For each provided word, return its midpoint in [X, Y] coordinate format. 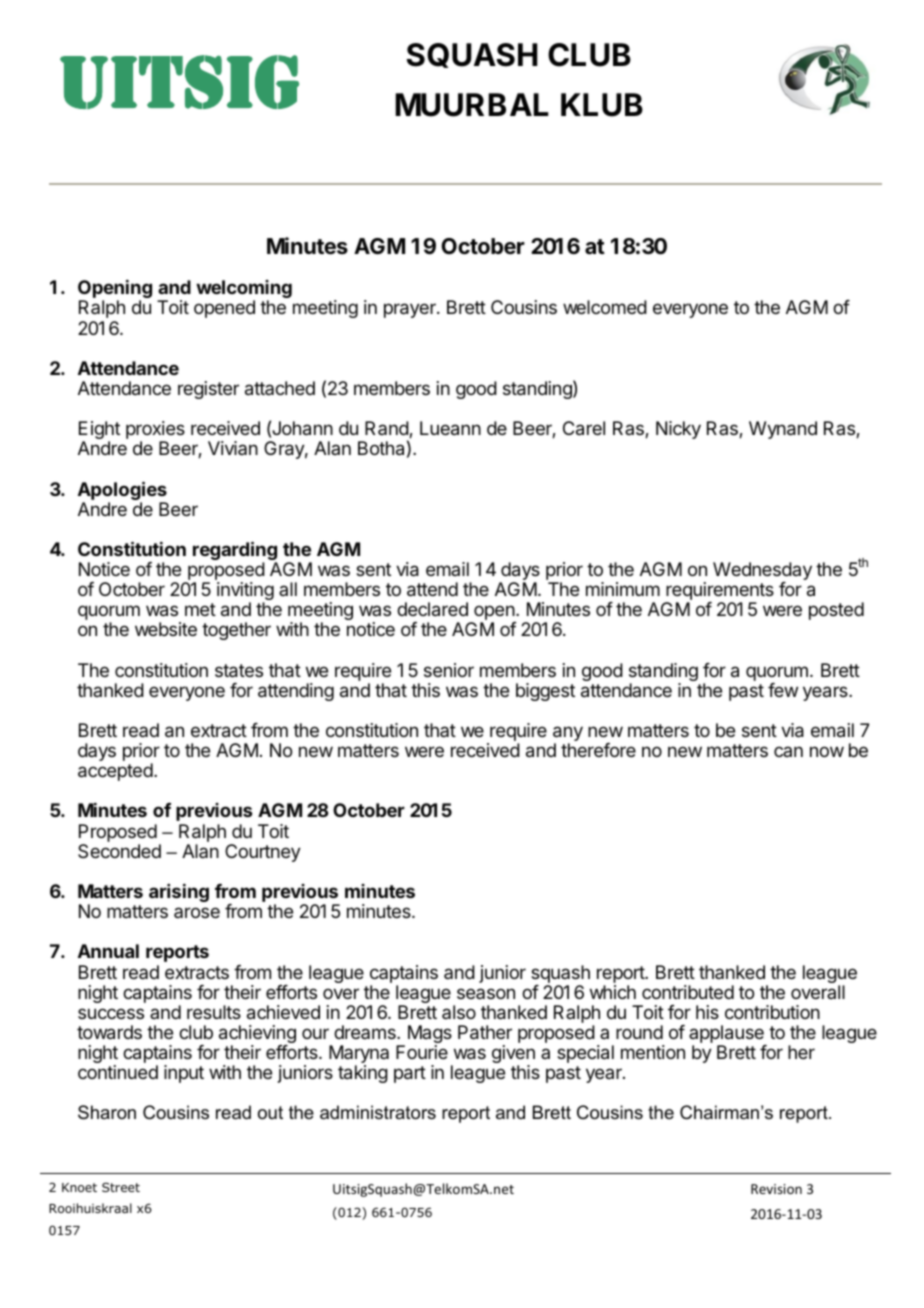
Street [121, 1187]
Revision [776, 1189]
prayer [411, 310]
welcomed [605, 307]
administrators [378, 1112]
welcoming [244, 290]
